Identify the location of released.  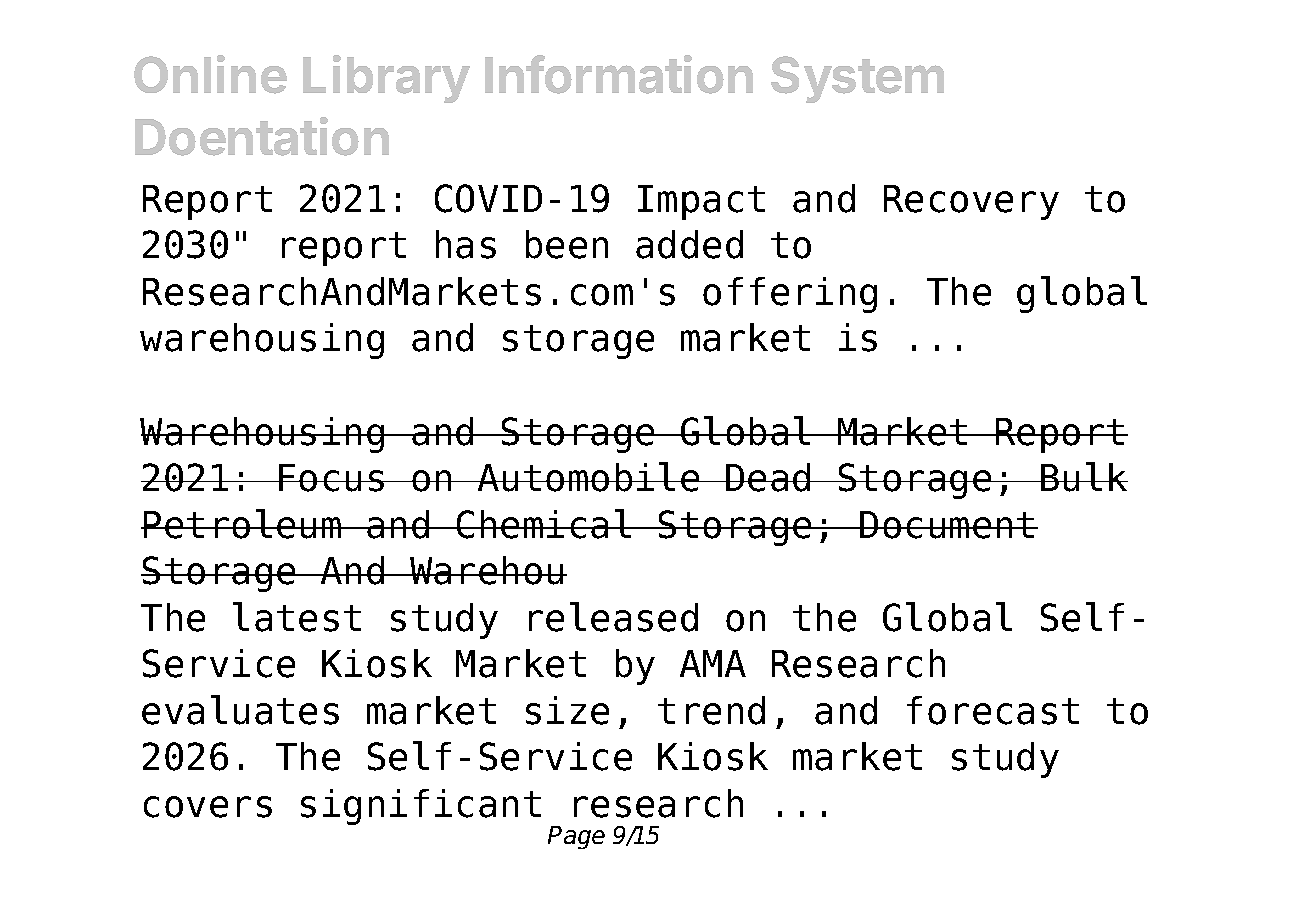
(613, 617).
